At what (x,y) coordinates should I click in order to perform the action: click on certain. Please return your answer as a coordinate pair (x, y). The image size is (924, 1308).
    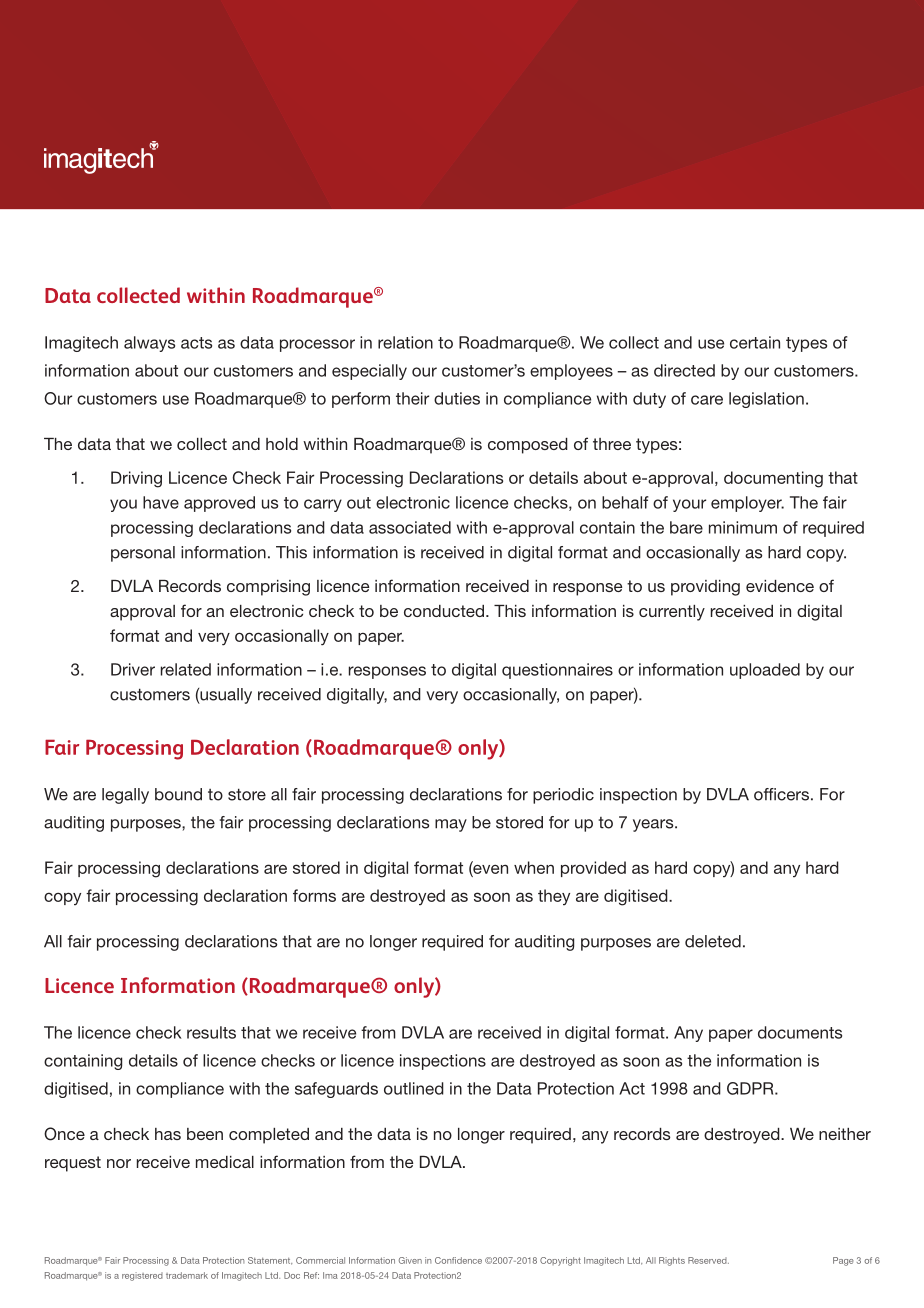
    Looking at the image, I should click on (755, 342).
